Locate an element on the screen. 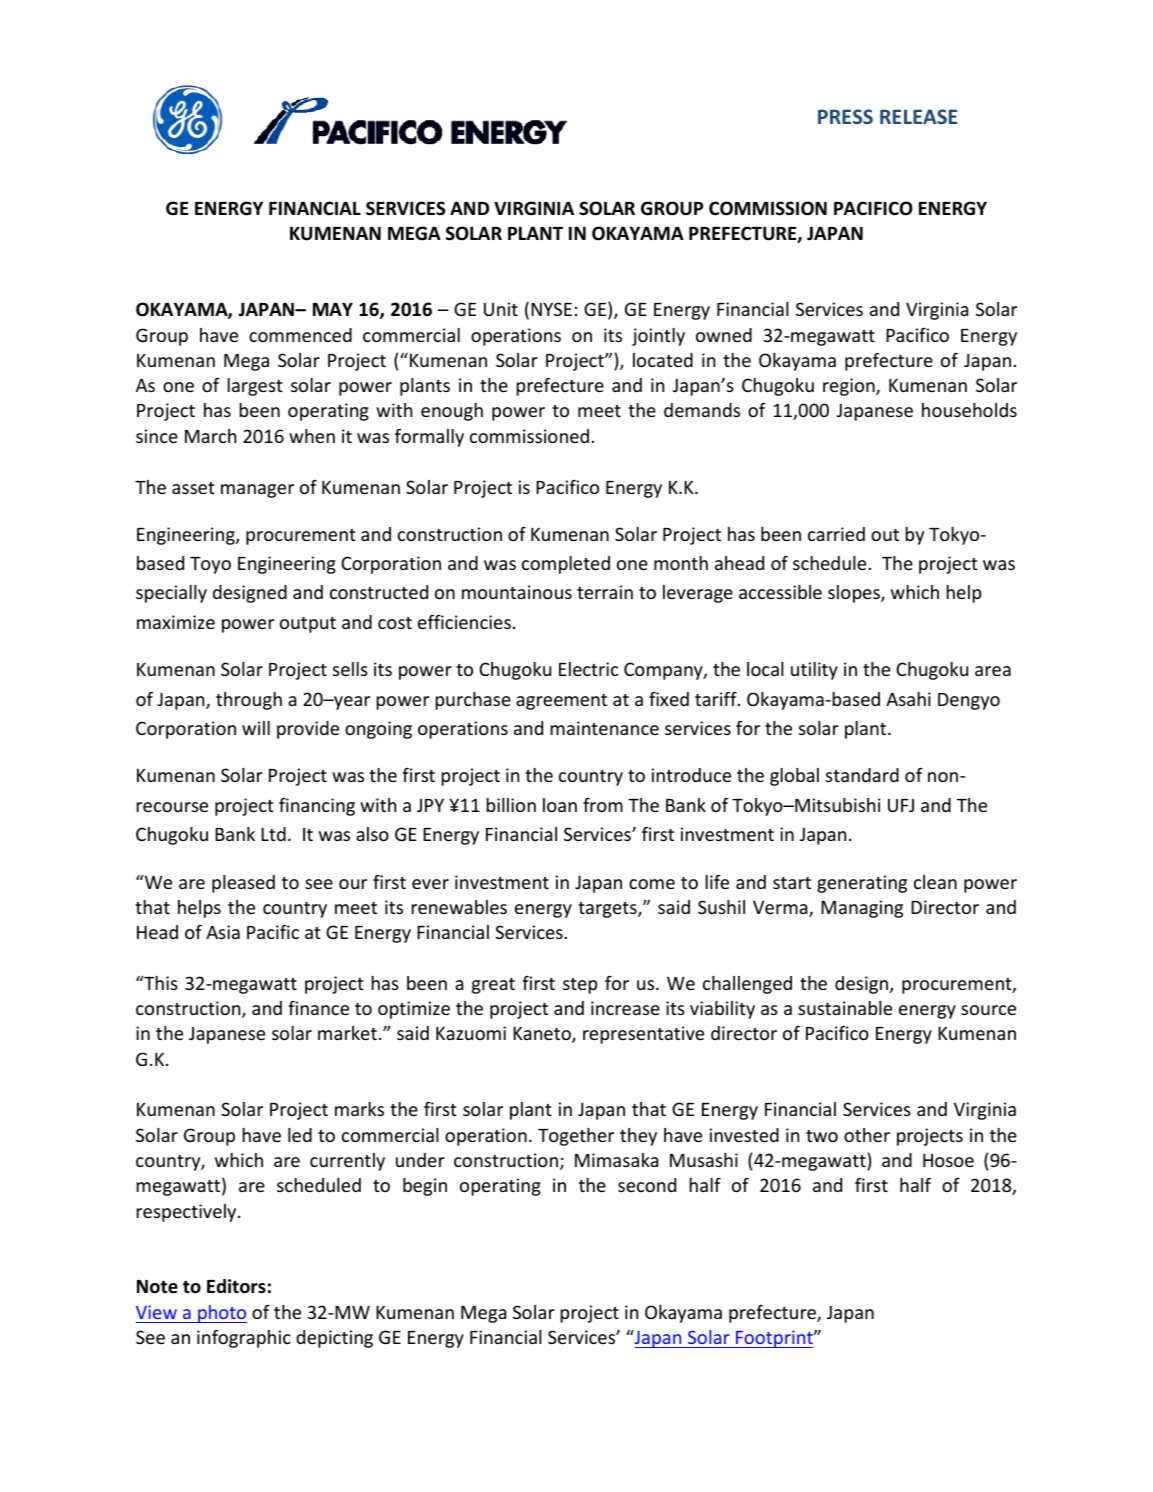 This screenshot has height=1492, width=1153. finance is located at coordinates (318, 1008).
